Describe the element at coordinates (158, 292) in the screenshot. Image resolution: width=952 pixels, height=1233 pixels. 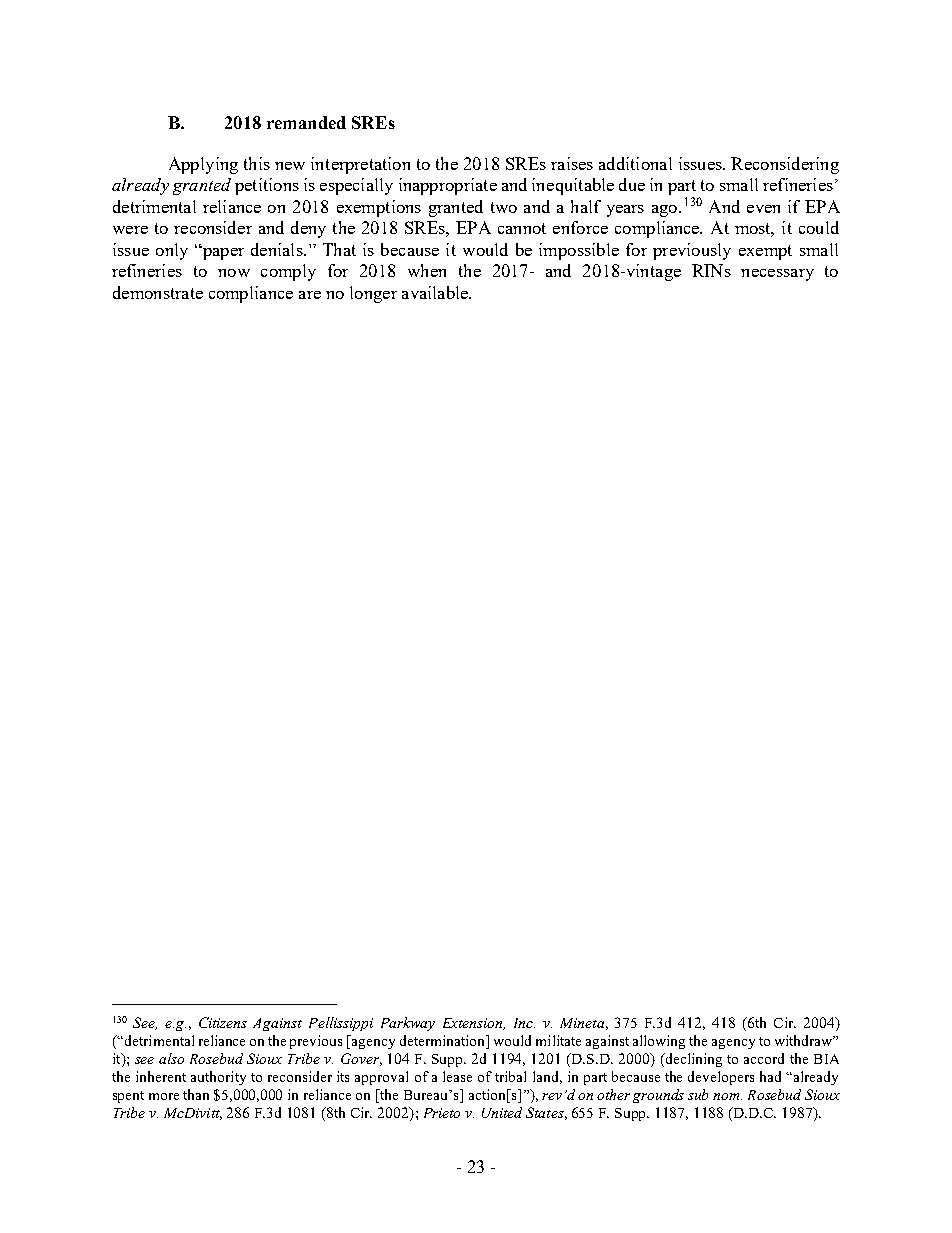
I see `demonstrate` at that location.
